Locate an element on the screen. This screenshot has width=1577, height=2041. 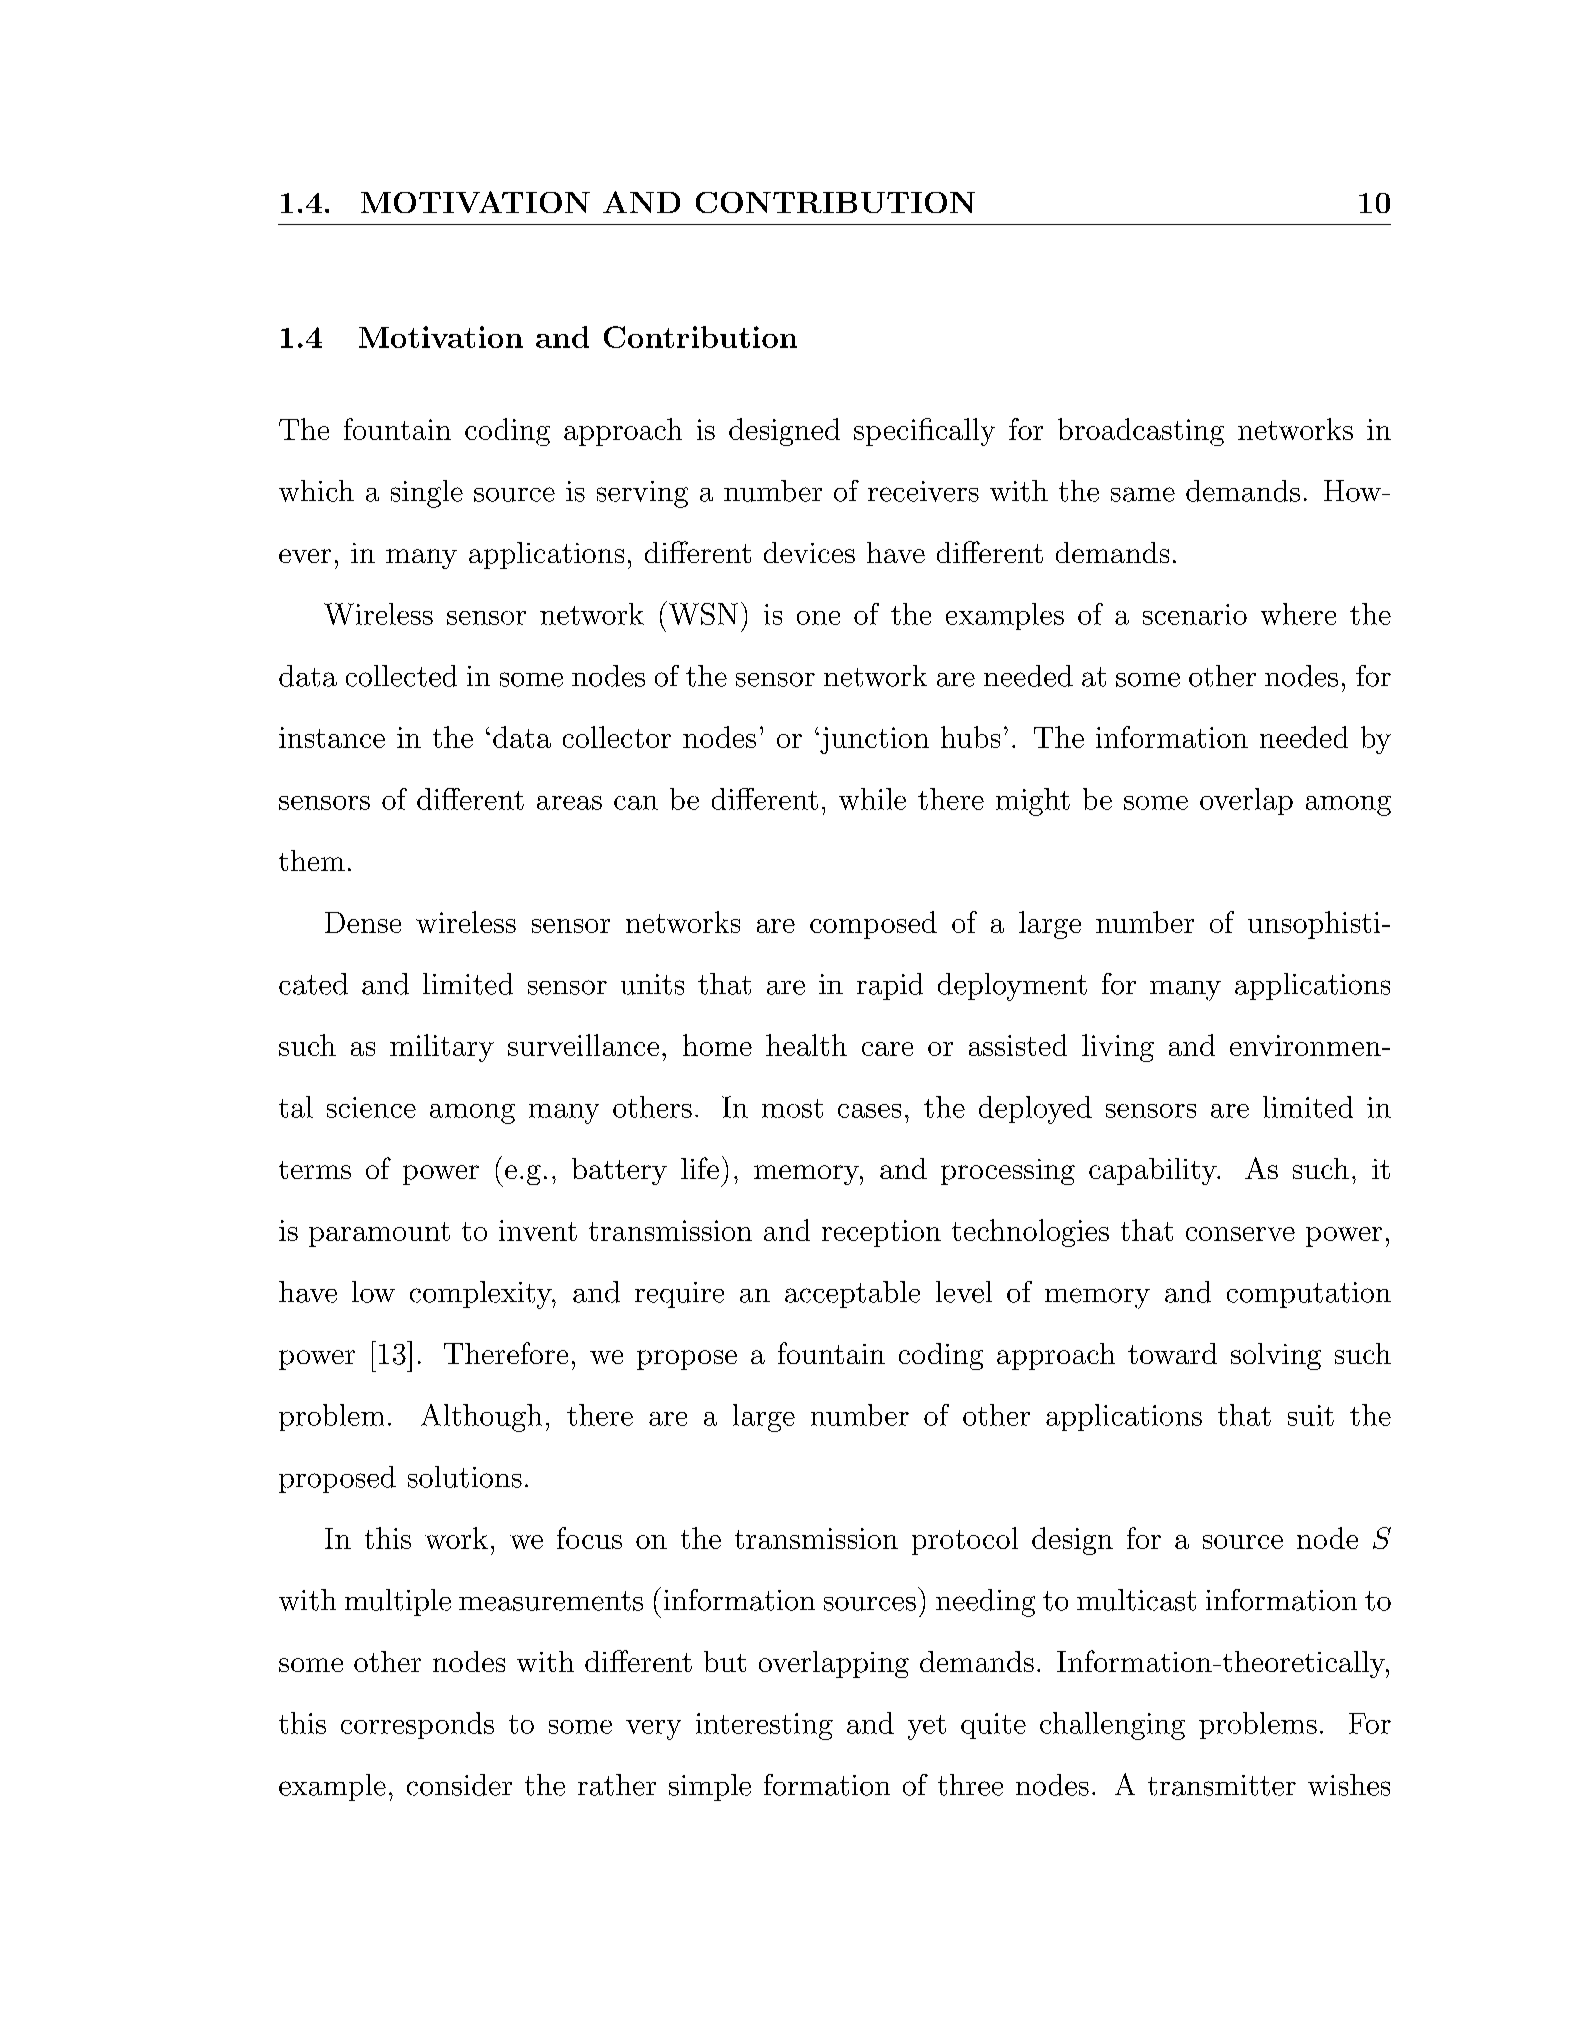
toward is located at coordinates (1172, 1353).
